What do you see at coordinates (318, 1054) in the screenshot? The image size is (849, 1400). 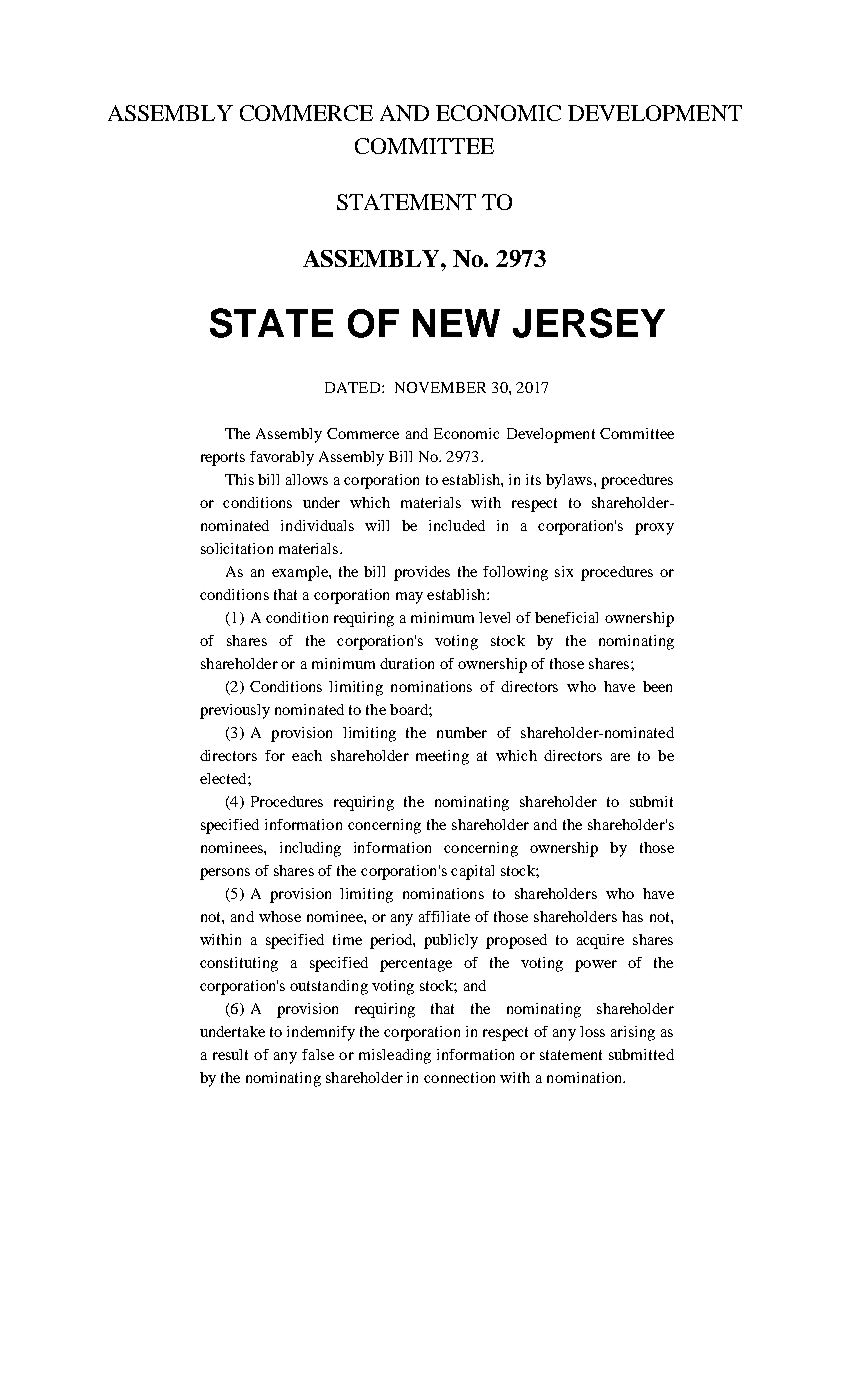 I see `false` at bounding box center [318, 1054].
